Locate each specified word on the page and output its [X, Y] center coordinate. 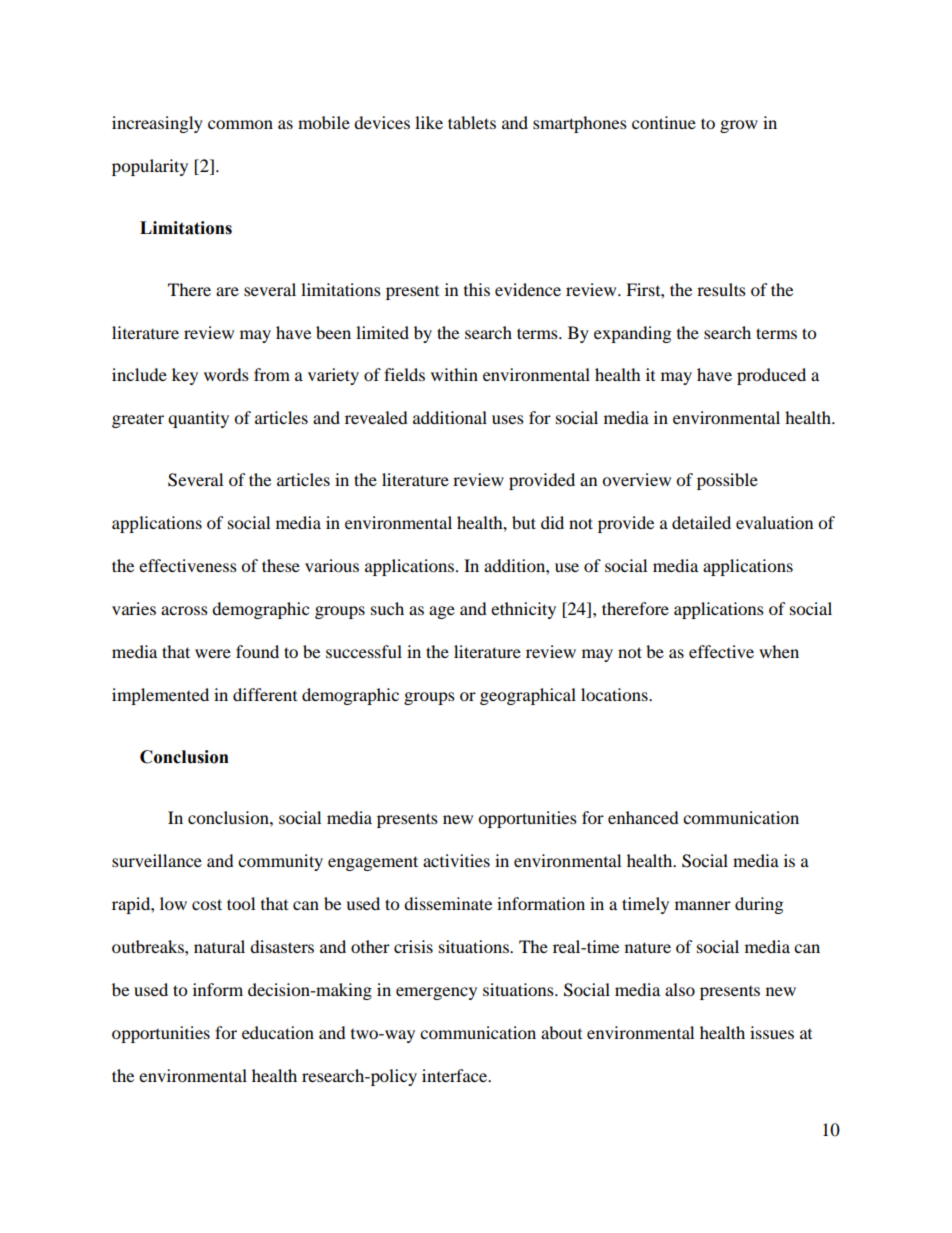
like [429, 122]
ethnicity [523, 610]
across [184, 610]
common [240, 124]
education [278, 1032]
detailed [701, 522]
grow [739, 126]
